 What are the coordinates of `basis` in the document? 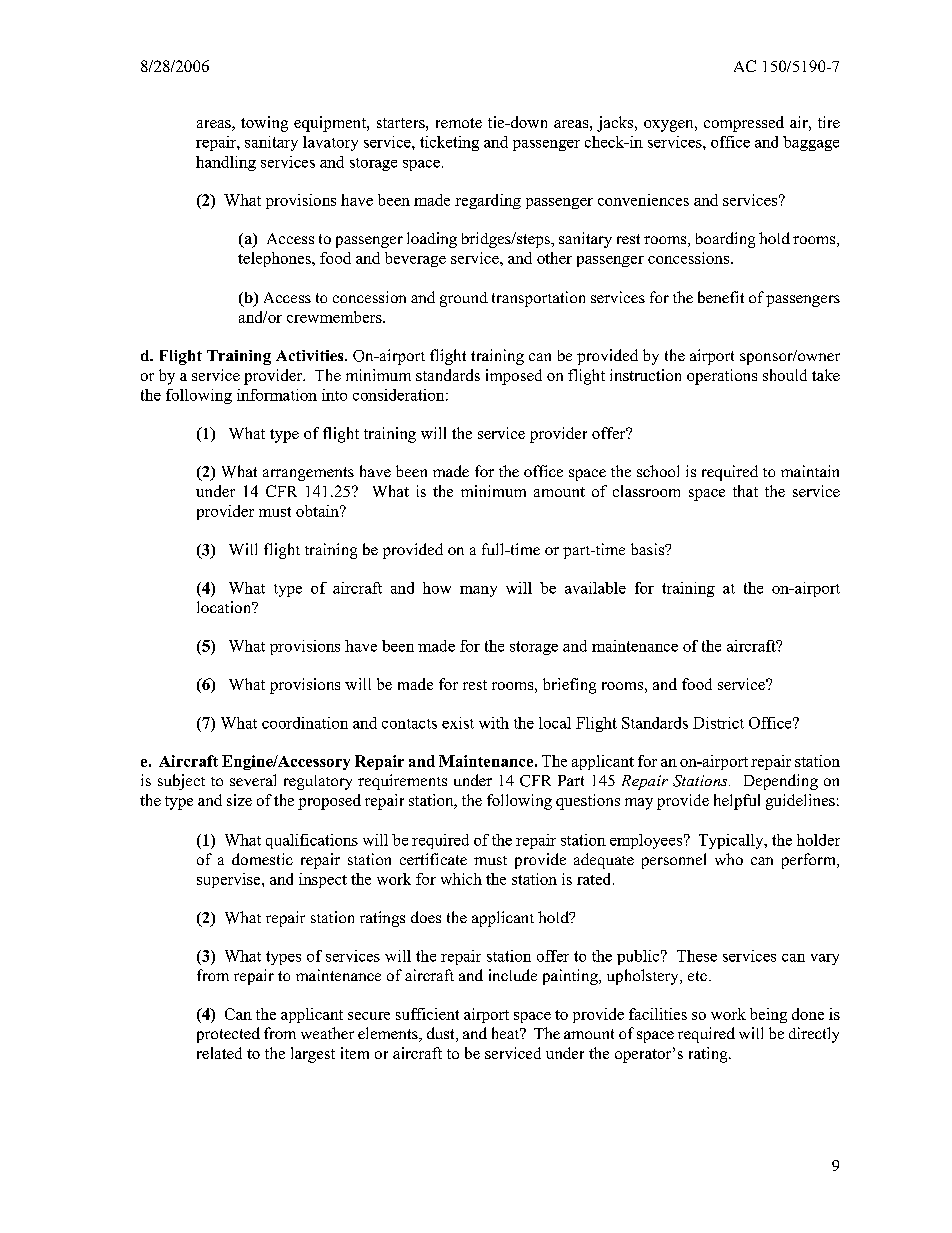 It's located at (649, 549).
